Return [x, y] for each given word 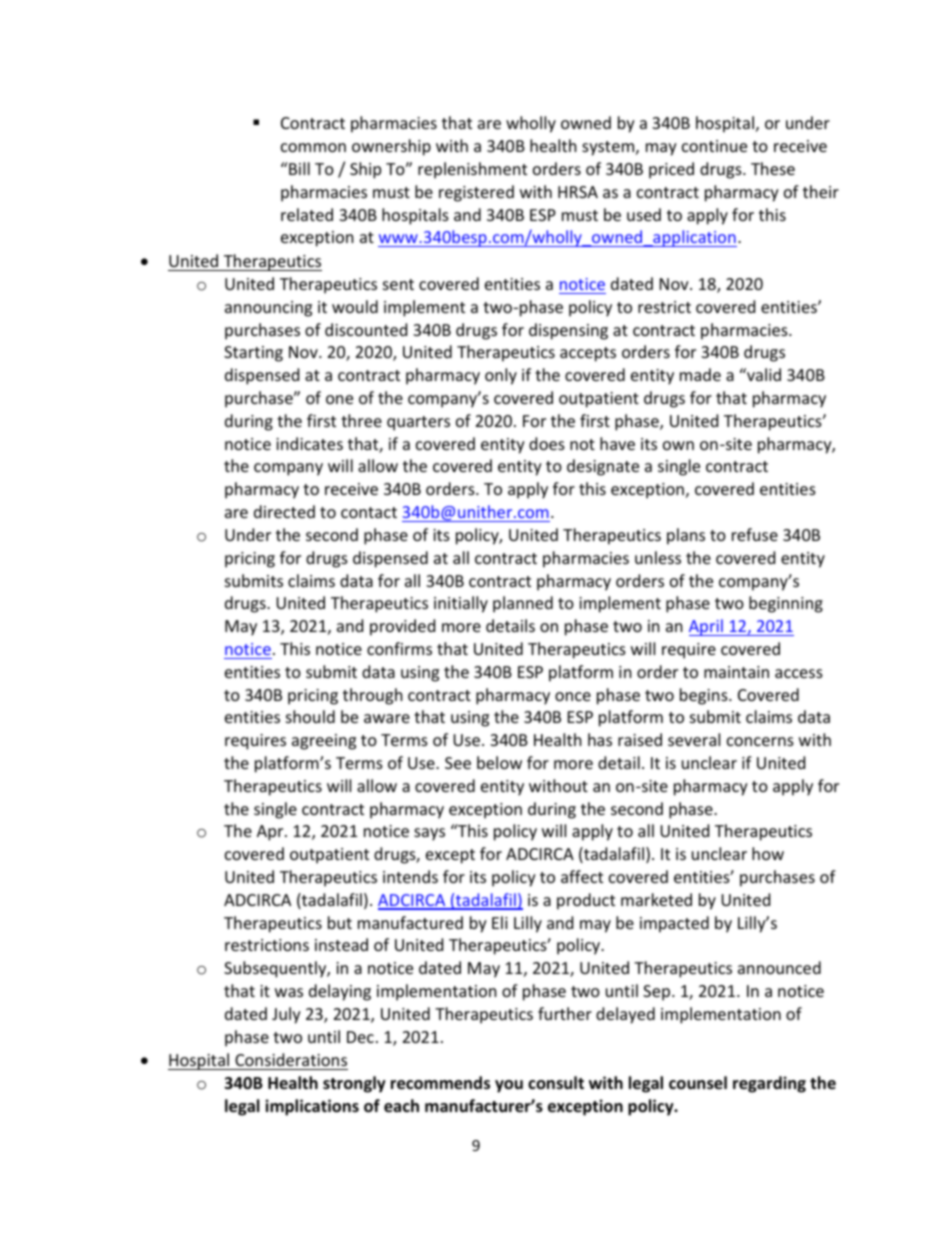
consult [556, 1082]
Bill [298, 168]
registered [476, 193]
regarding [769, 1084]
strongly [354, 1084]
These [773, 168]
